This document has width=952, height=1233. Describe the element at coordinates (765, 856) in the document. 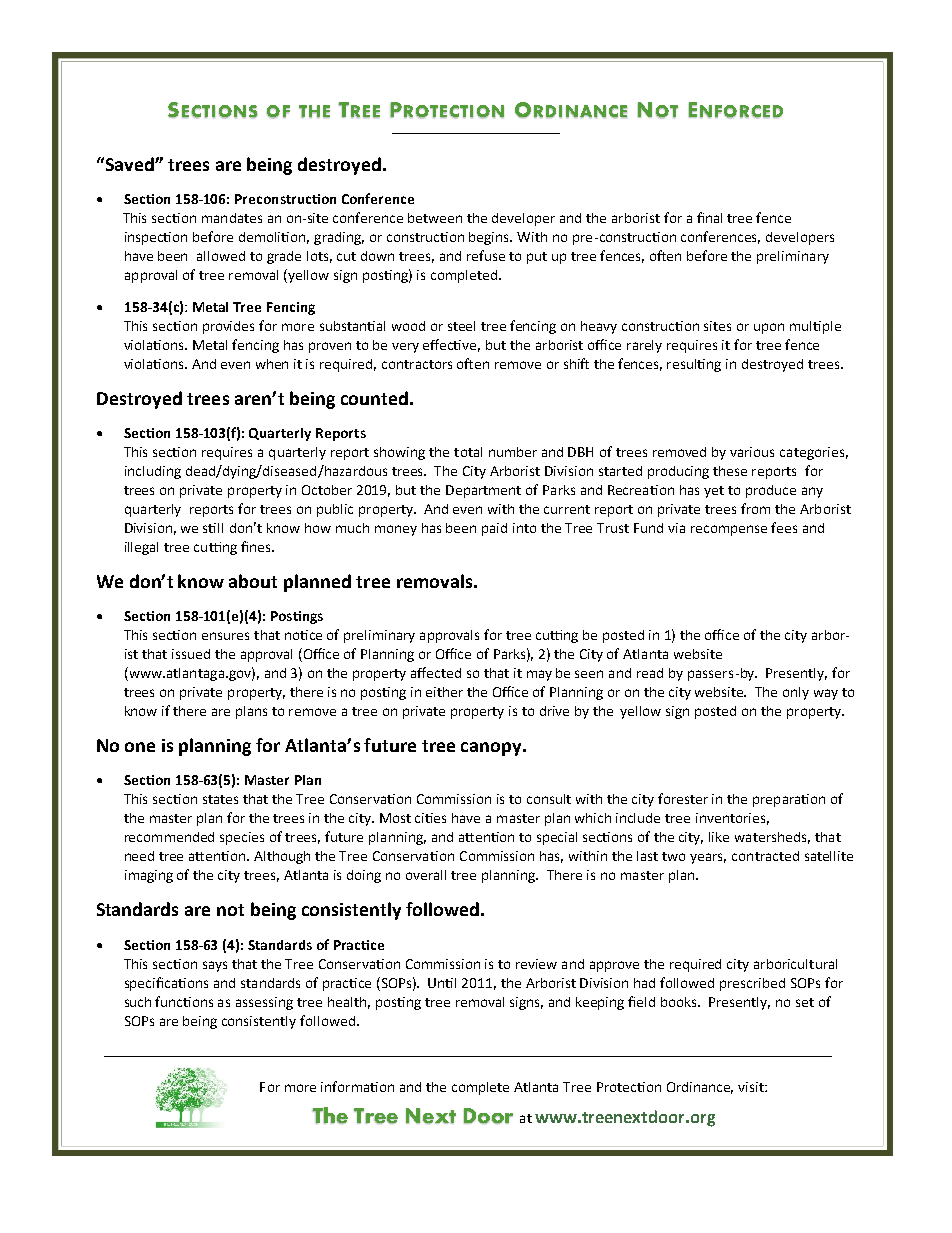

I see `contracted` at that location.
